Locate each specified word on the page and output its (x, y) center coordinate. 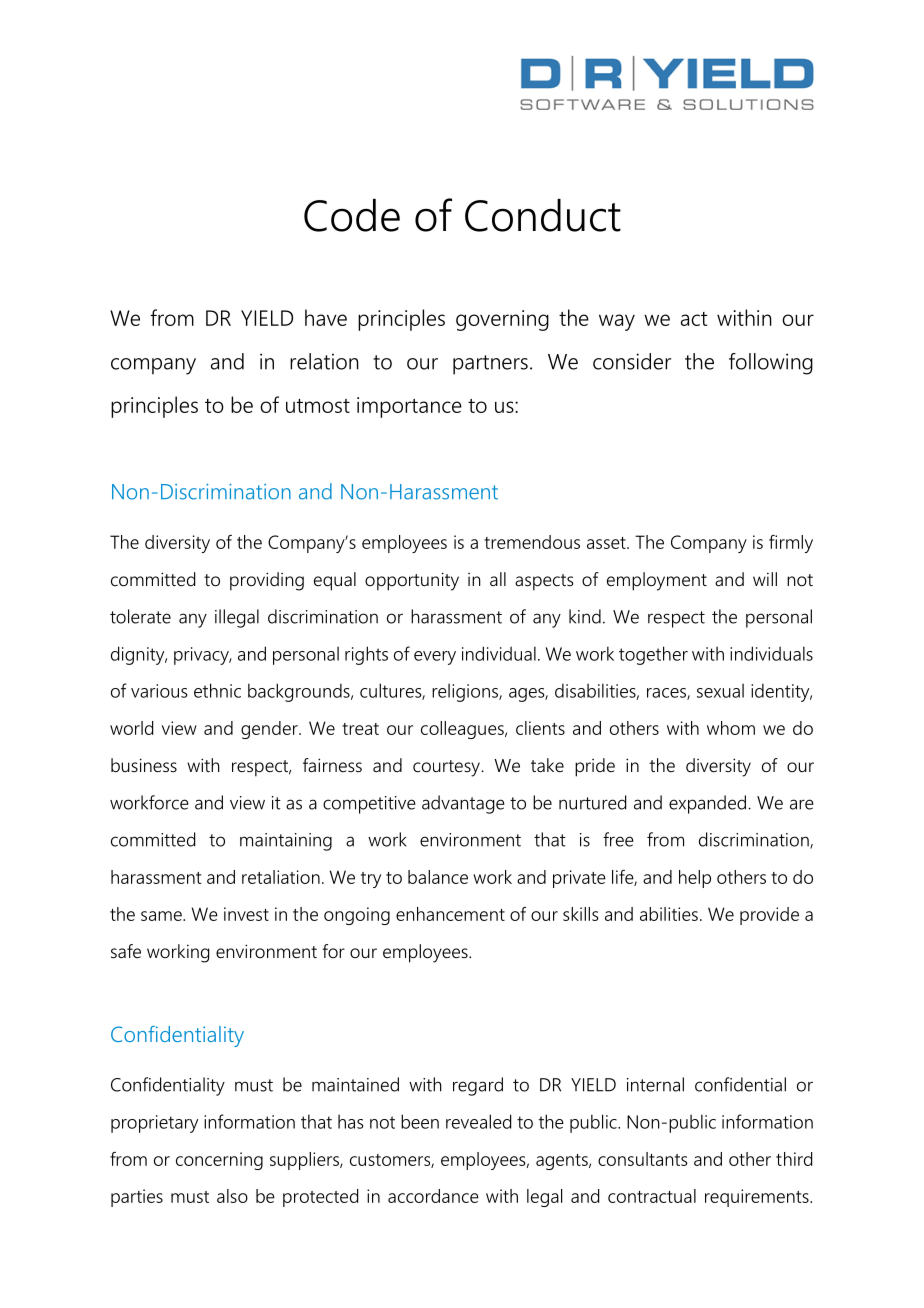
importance (409, 407)
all (498, 579)
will (765, 579)
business (144, 765)
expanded (709, 804)
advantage (463, 804)
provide (769, 916)
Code (352, 215)
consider (632, 361)
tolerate (140, 616)
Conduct (543, 215)
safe (126, 951)
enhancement (450, 914)
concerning (219, 1161)
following (771, 364)
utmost (318, 406)
